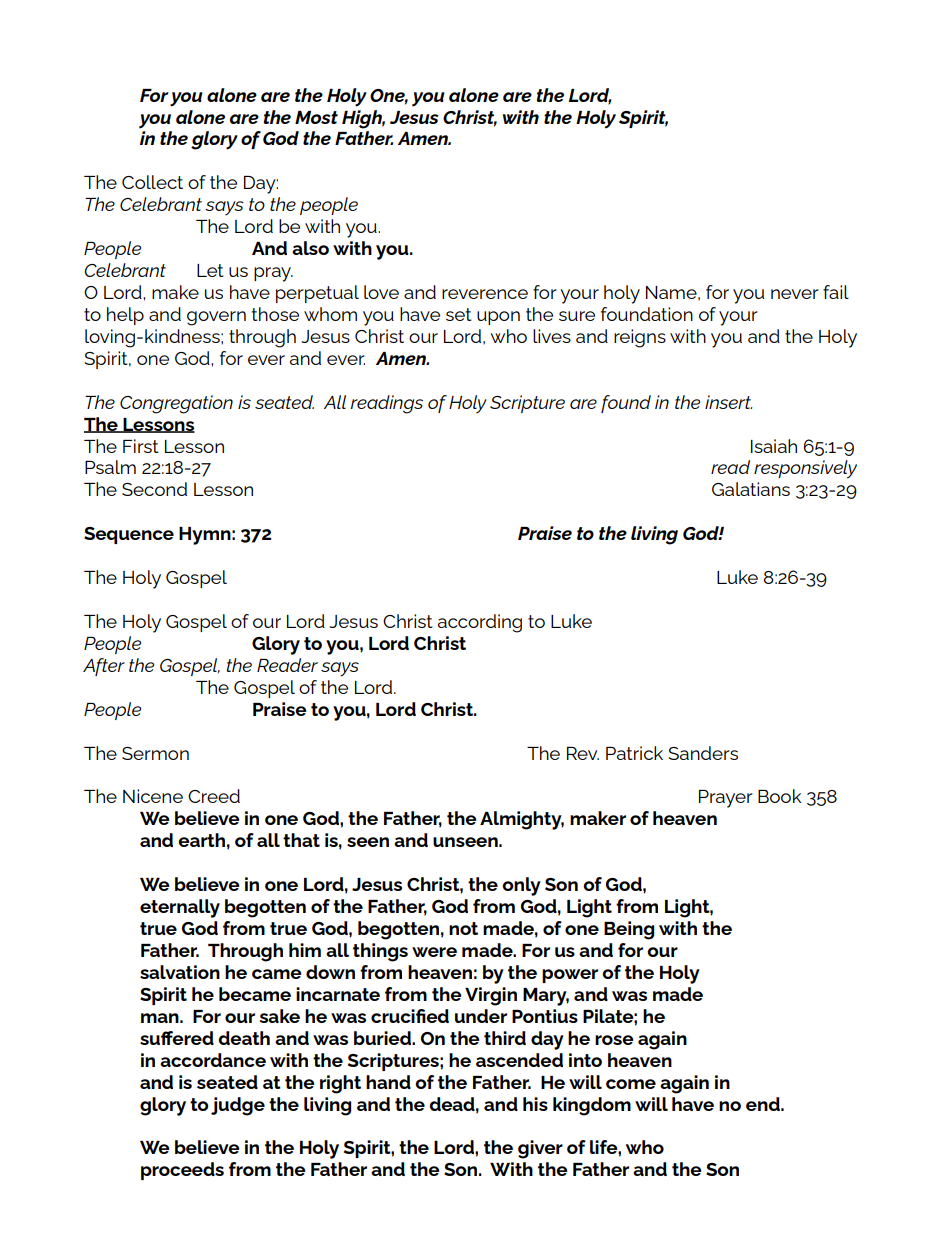 The image size is (952, 1233). What do you see at coordinates (463, 928) in the screenshot?
I see `not` at bounding box center [463, 928].
